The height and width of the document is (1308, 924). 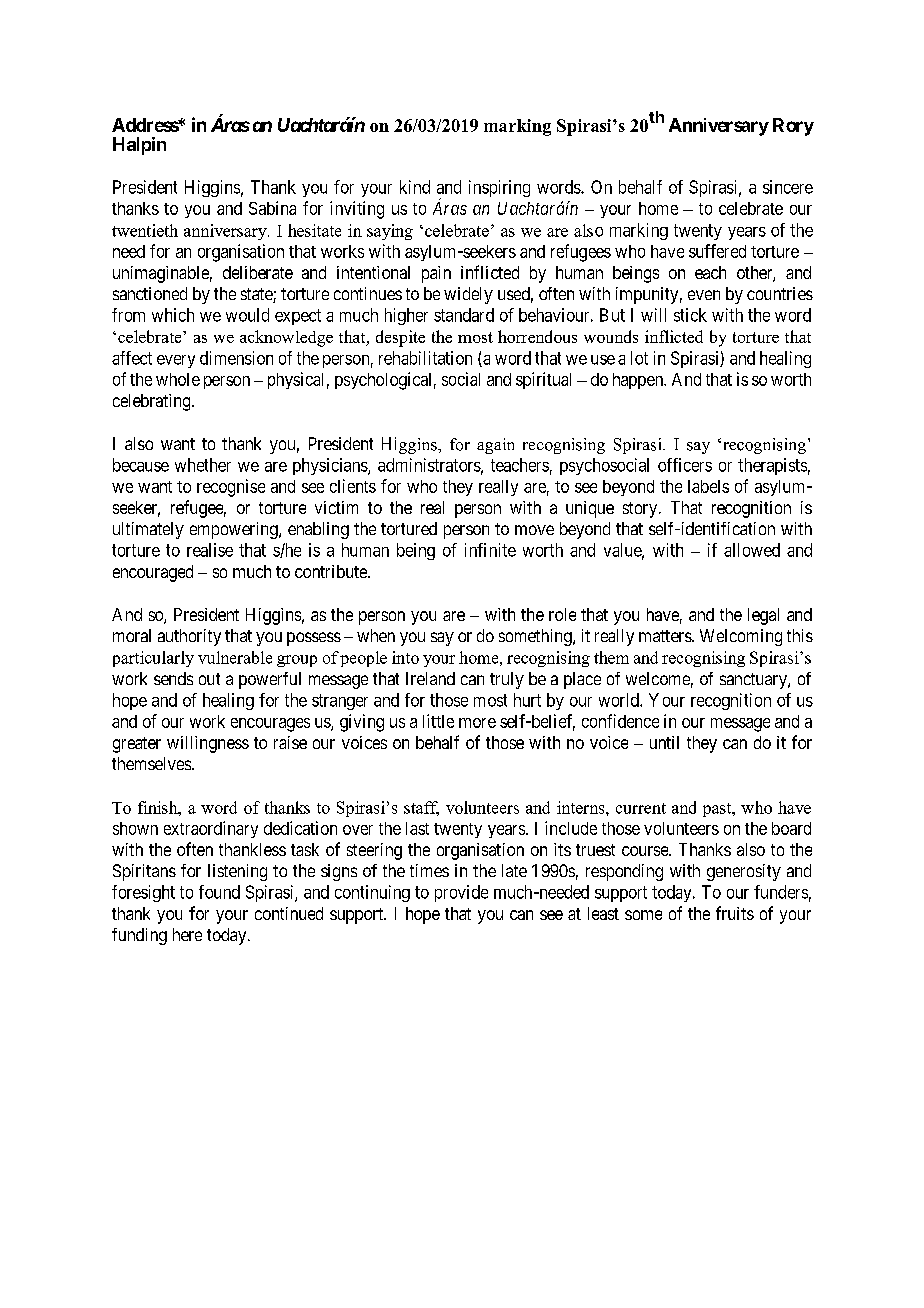 I want to click on Sabina, so click(x=272, y=208).
